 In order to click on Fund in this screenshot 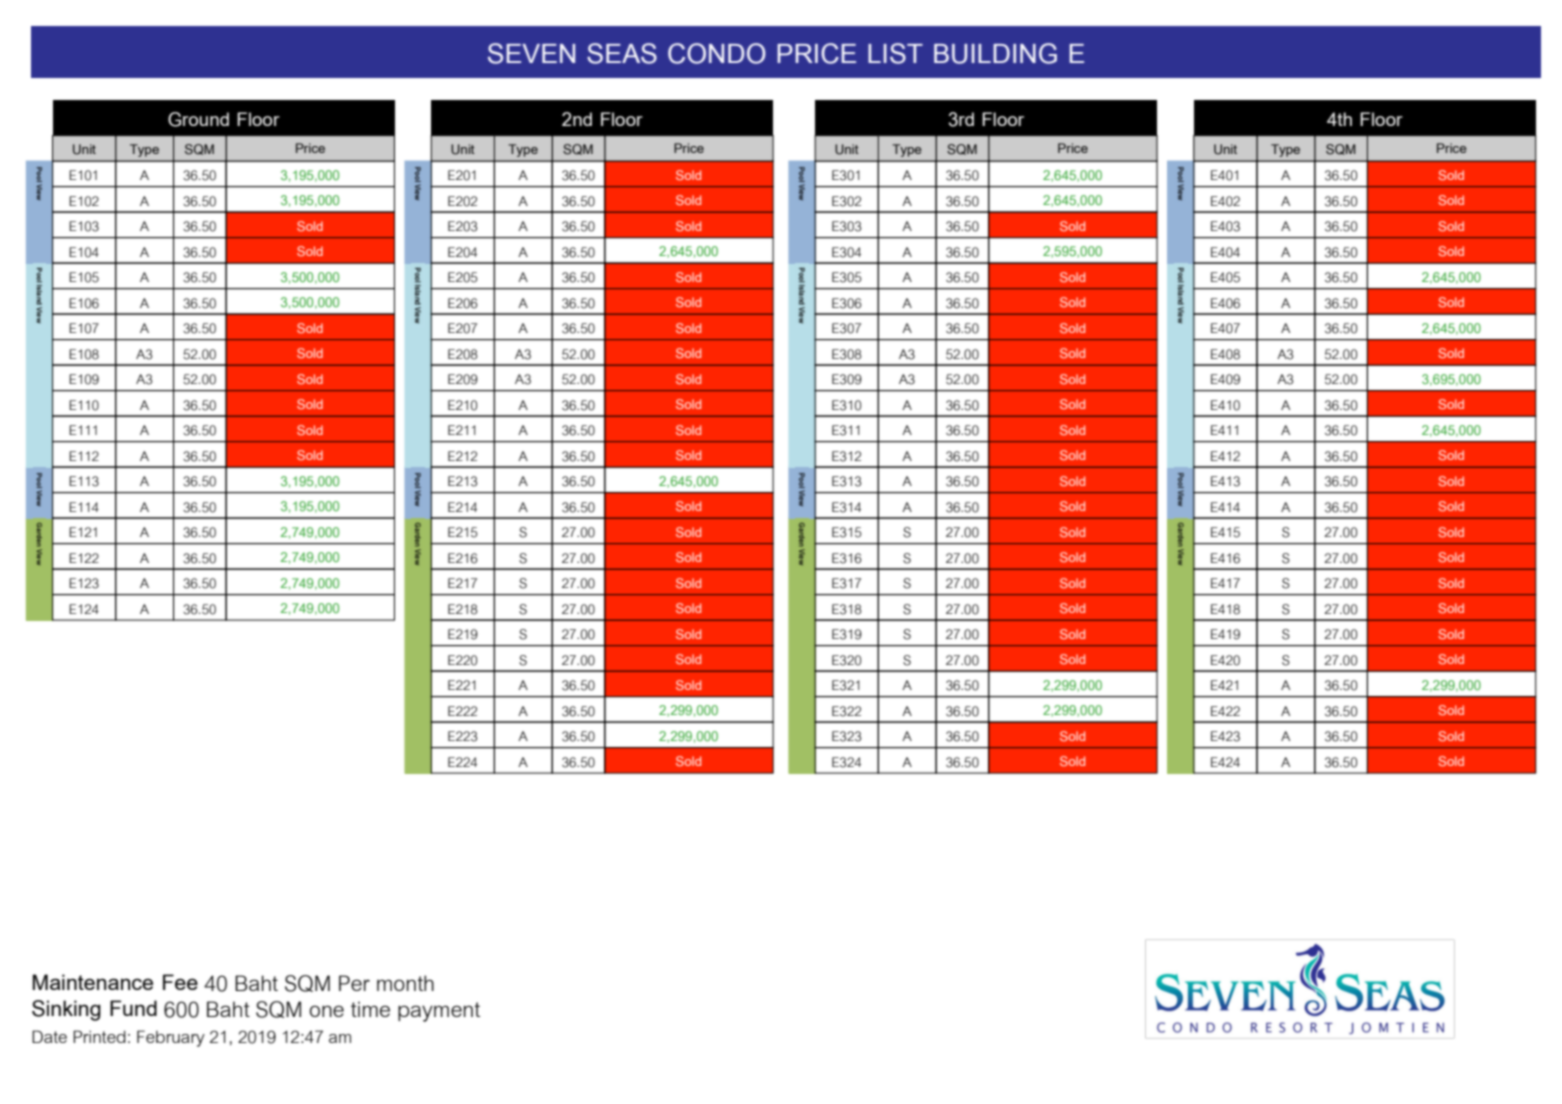, I will do `click(133, 1008)`.
